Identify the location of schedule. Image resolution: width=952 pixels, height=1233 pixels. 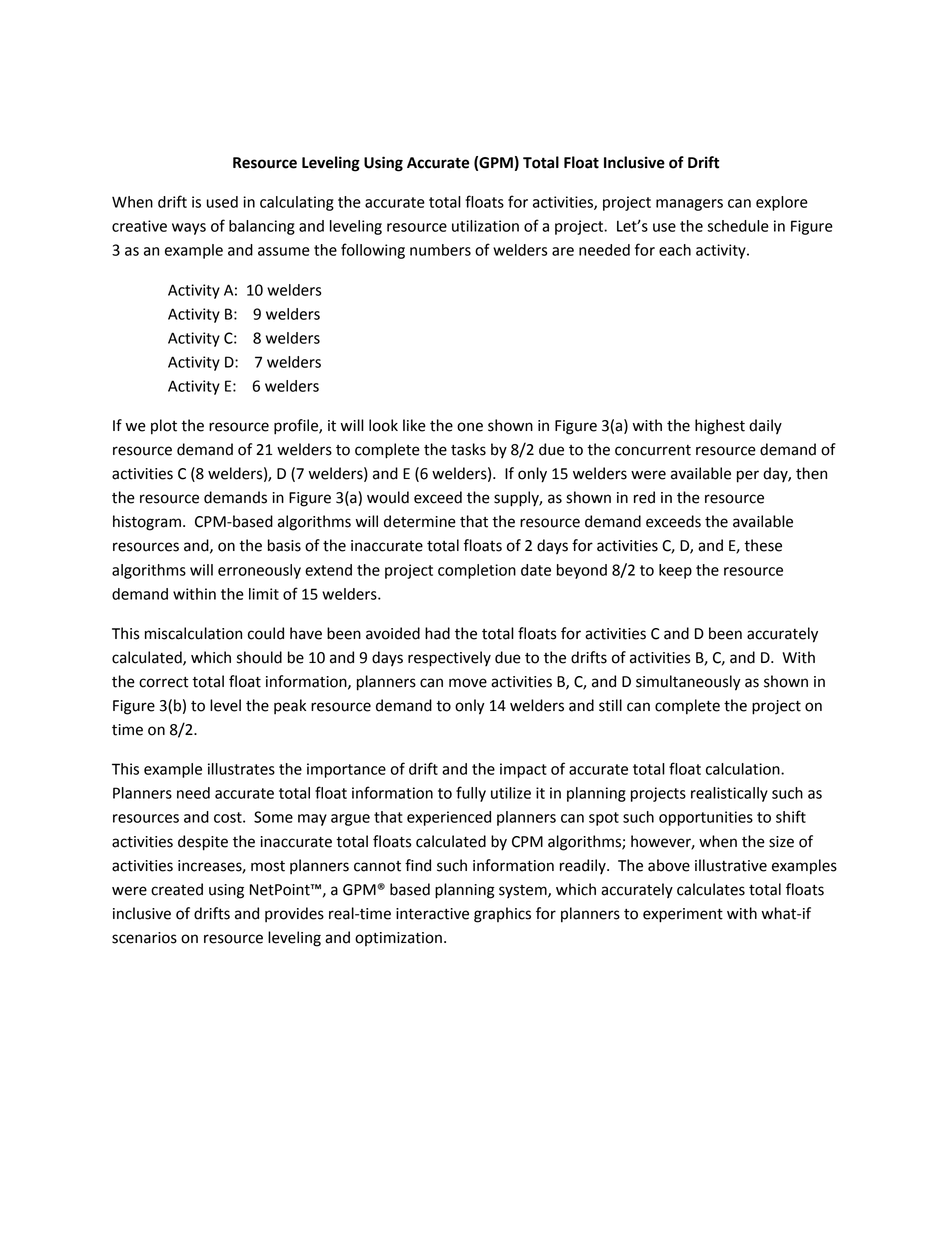
(738, 226).
